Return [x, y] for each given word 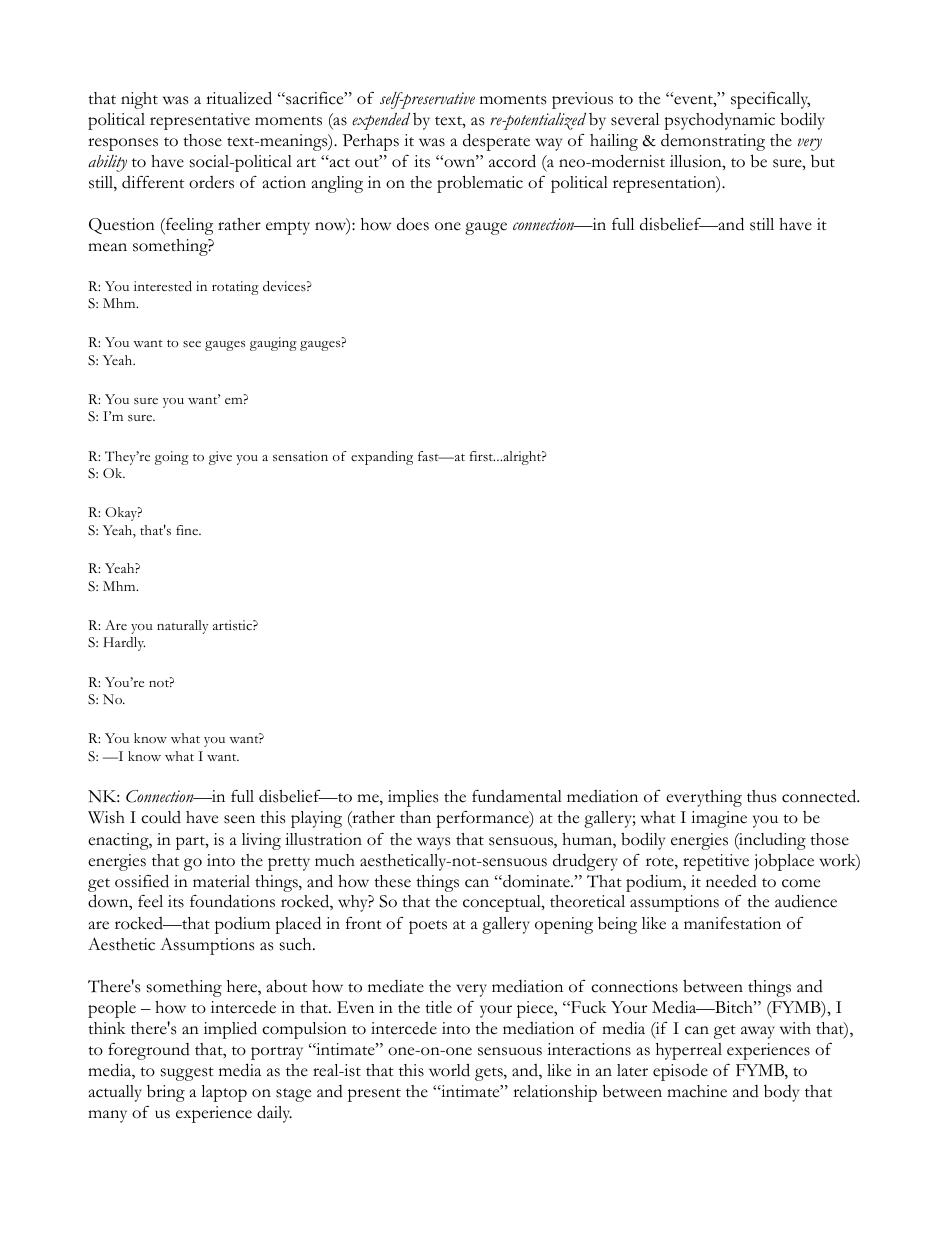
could [161, 817]
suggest [187, 1074]
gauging [273, 344]
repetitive [716, 862]
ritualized [239, 98]
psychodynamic [719, 121]
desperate [496, 142]
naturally [182, 627]
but [823, 161]
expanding [382, 458]
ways [433, 843]
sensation [300, 456]
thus [761, 796]
